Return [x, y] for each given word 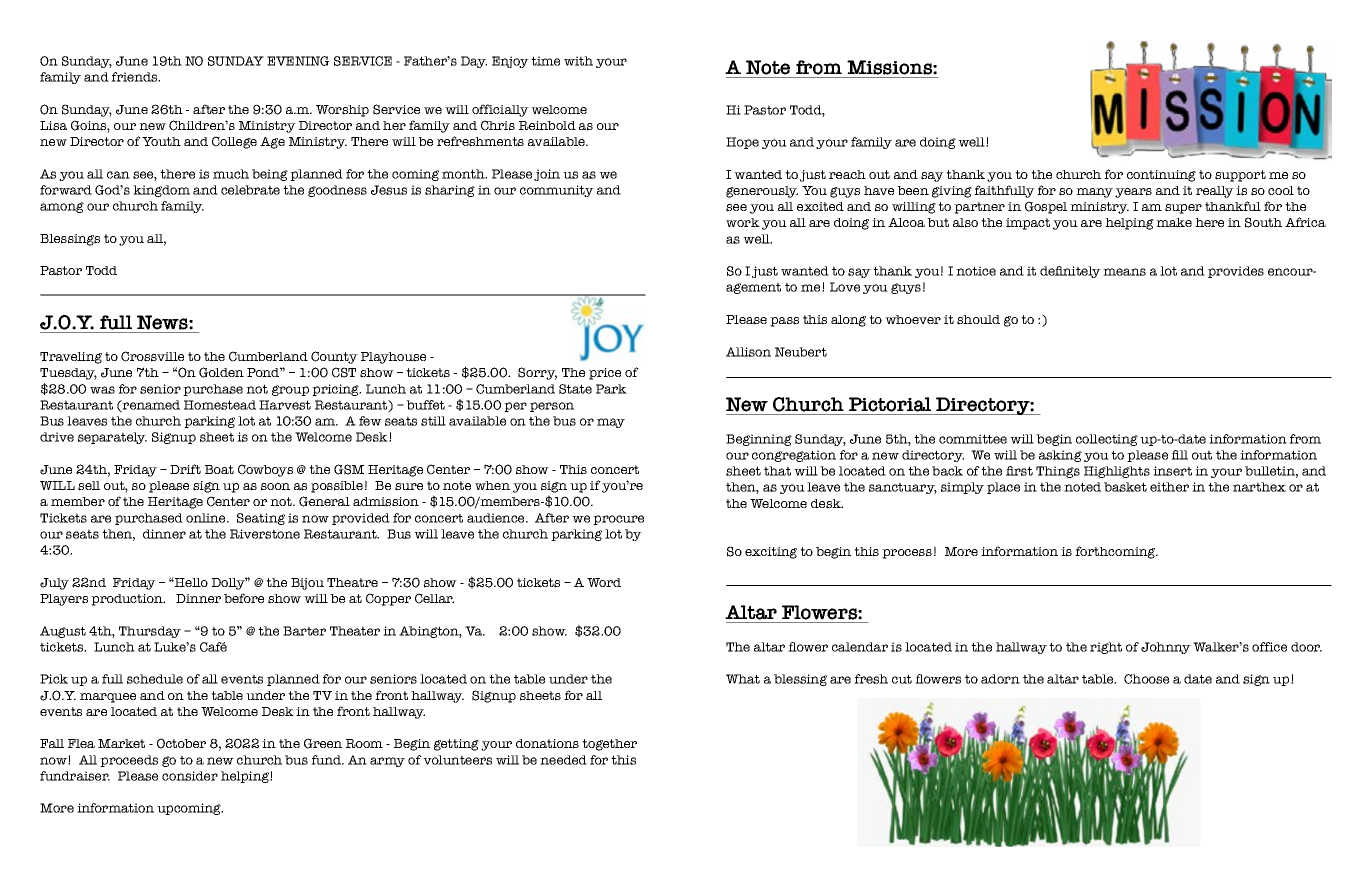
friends [135, 77]
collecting [1107, 440]
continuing [1161, 176]
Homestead [220, 405]
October [181, 743]
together [609, 745]
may [611, 423]
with [578, 61]
